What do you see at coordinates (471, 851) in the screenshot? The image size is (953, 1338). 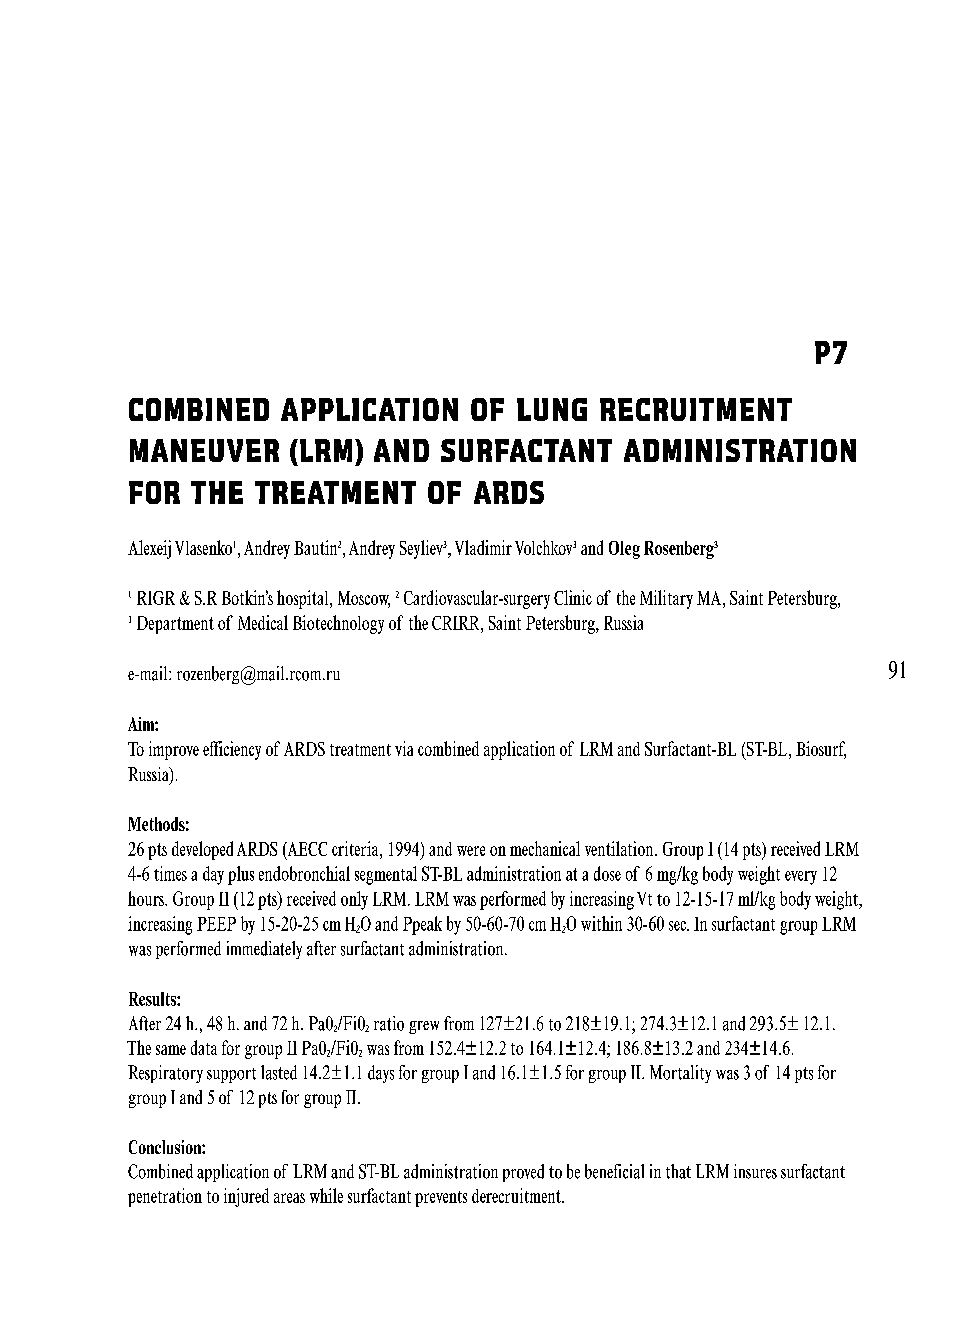 I see `were` at bounding box center [471, 851].
